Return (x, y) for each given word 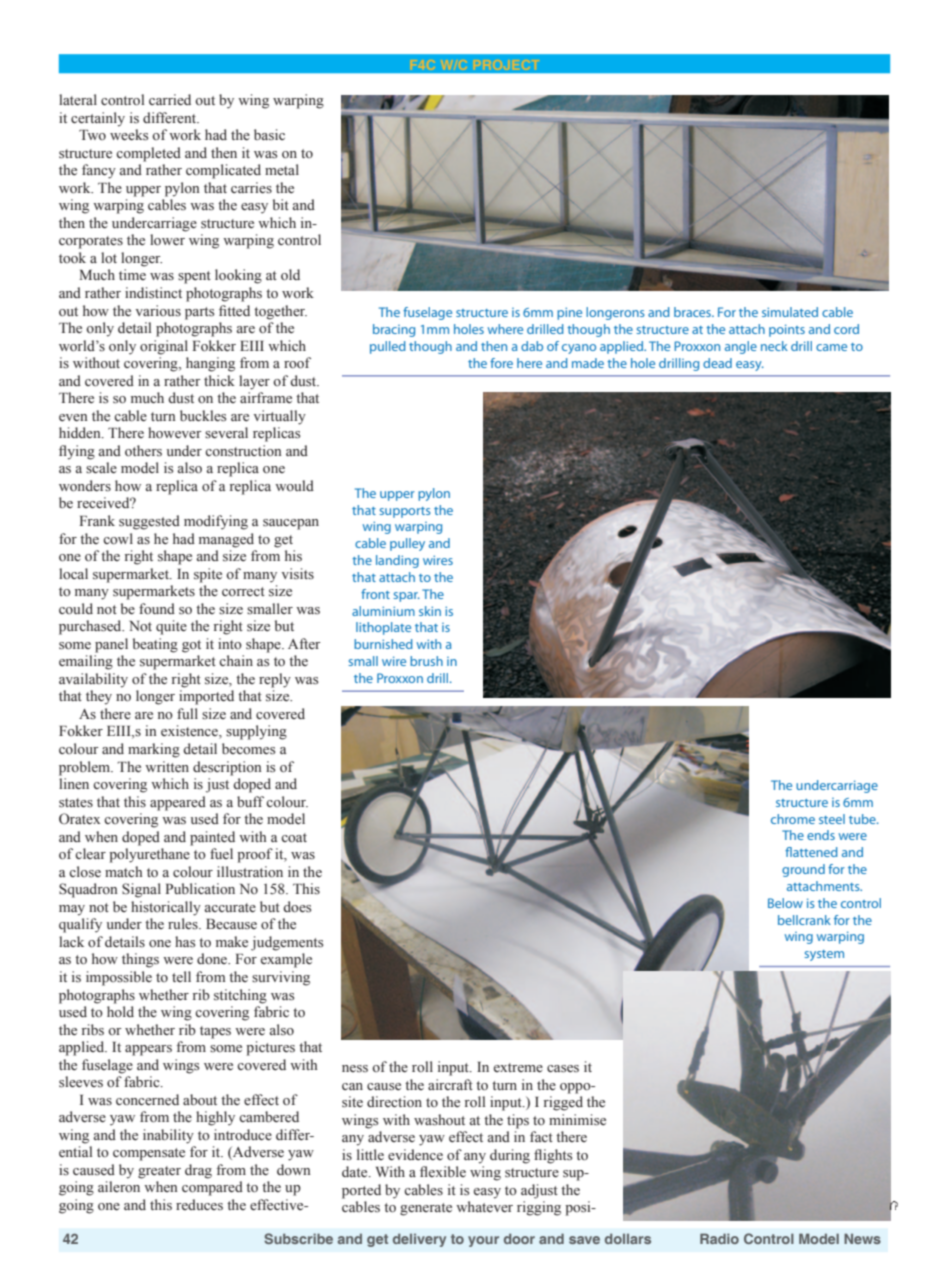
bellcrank (804, 920)
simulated (790, 312)
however (175, 433)
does (297, 907)
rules (184, 924)
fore (501, 363)
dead (717, 363)
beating (155, 645)
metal (282, 170)
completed (148, 154)
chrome (793, 819)
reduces (199, 1205)
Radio (719, 1238)
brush (426, 661)
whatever (484, 1207)
